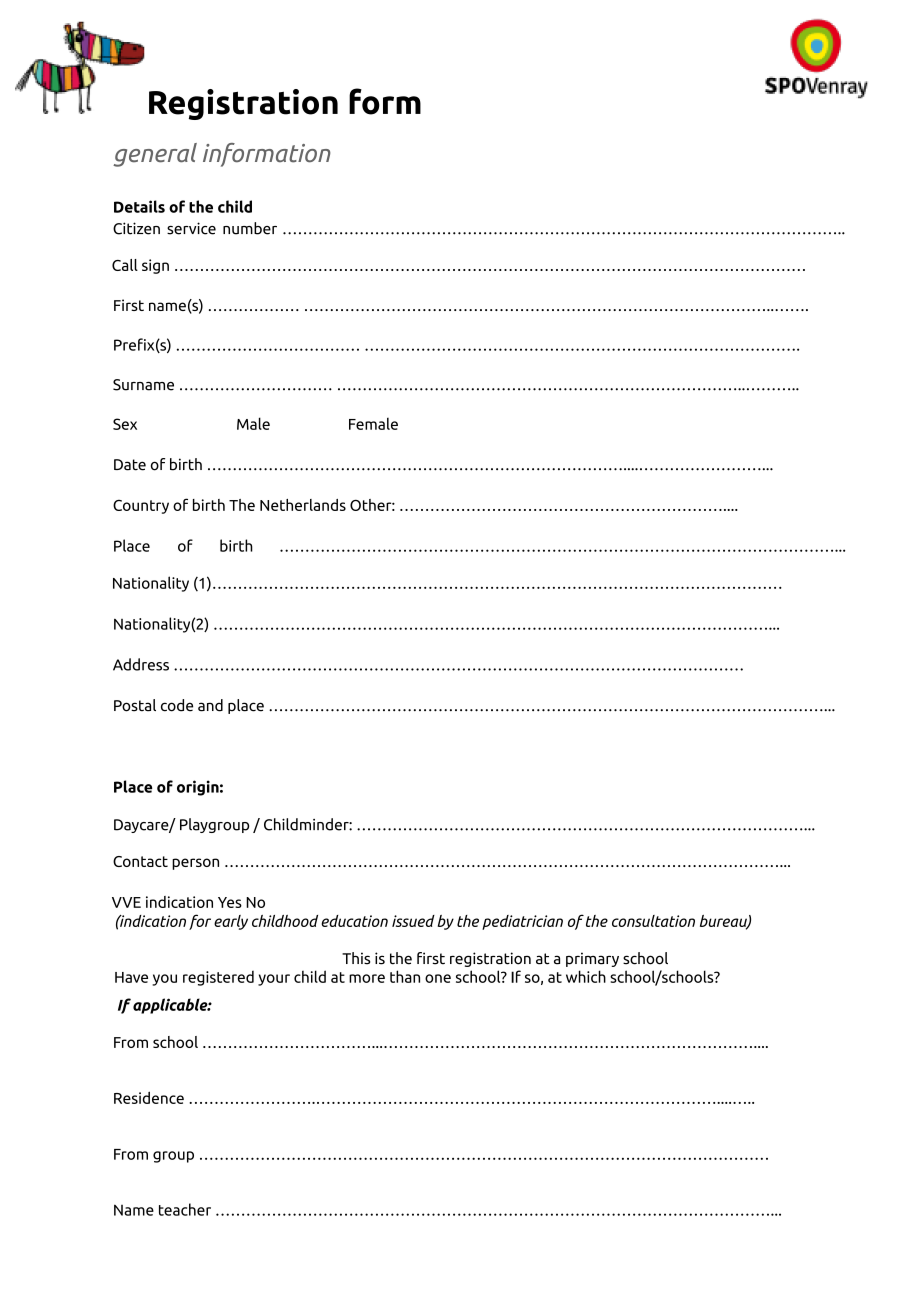  I want to click on Netherlands, so click(303, 505).
